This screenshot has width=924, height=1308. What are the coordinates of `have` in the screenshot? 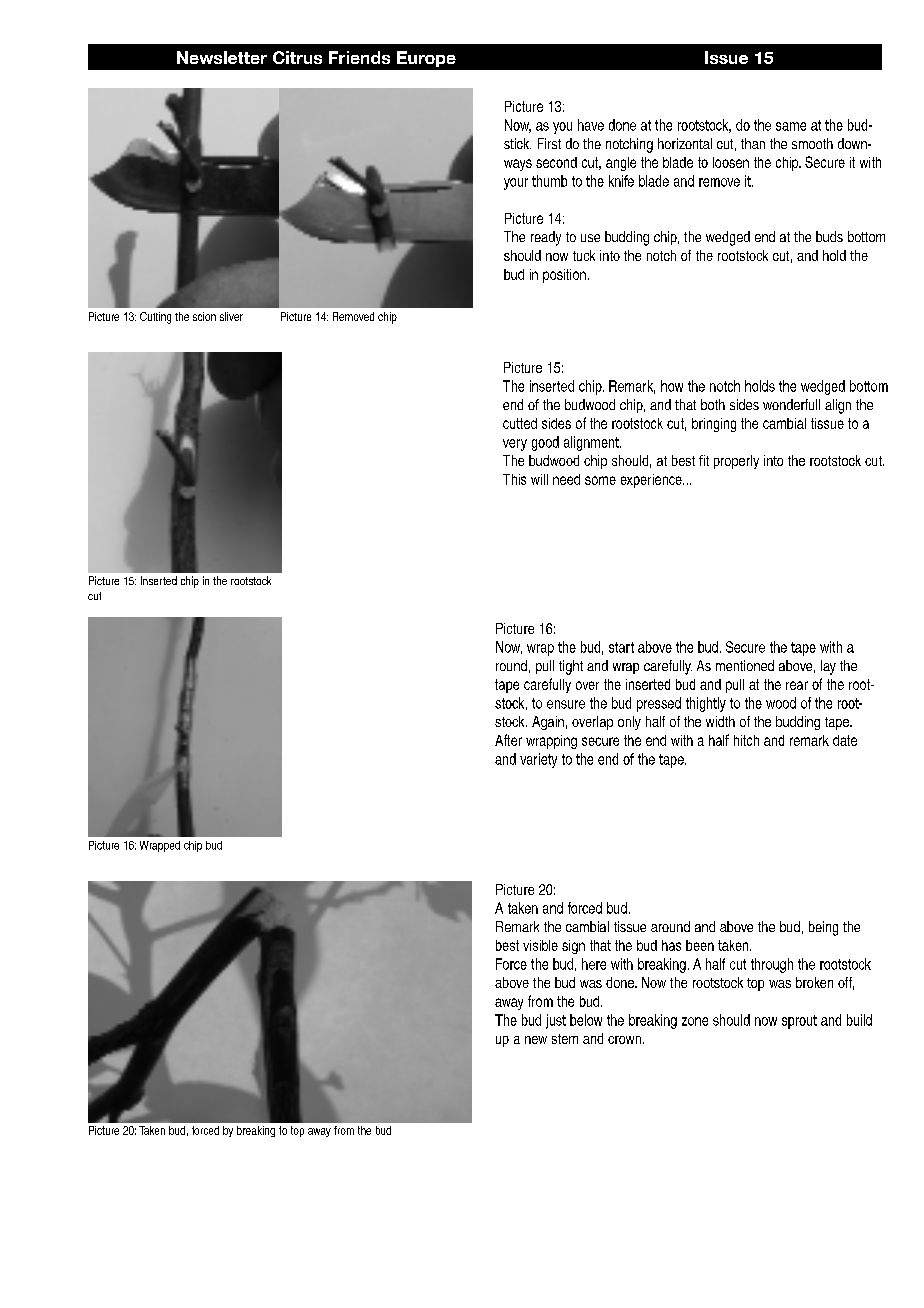 It's located at (591, 125).
